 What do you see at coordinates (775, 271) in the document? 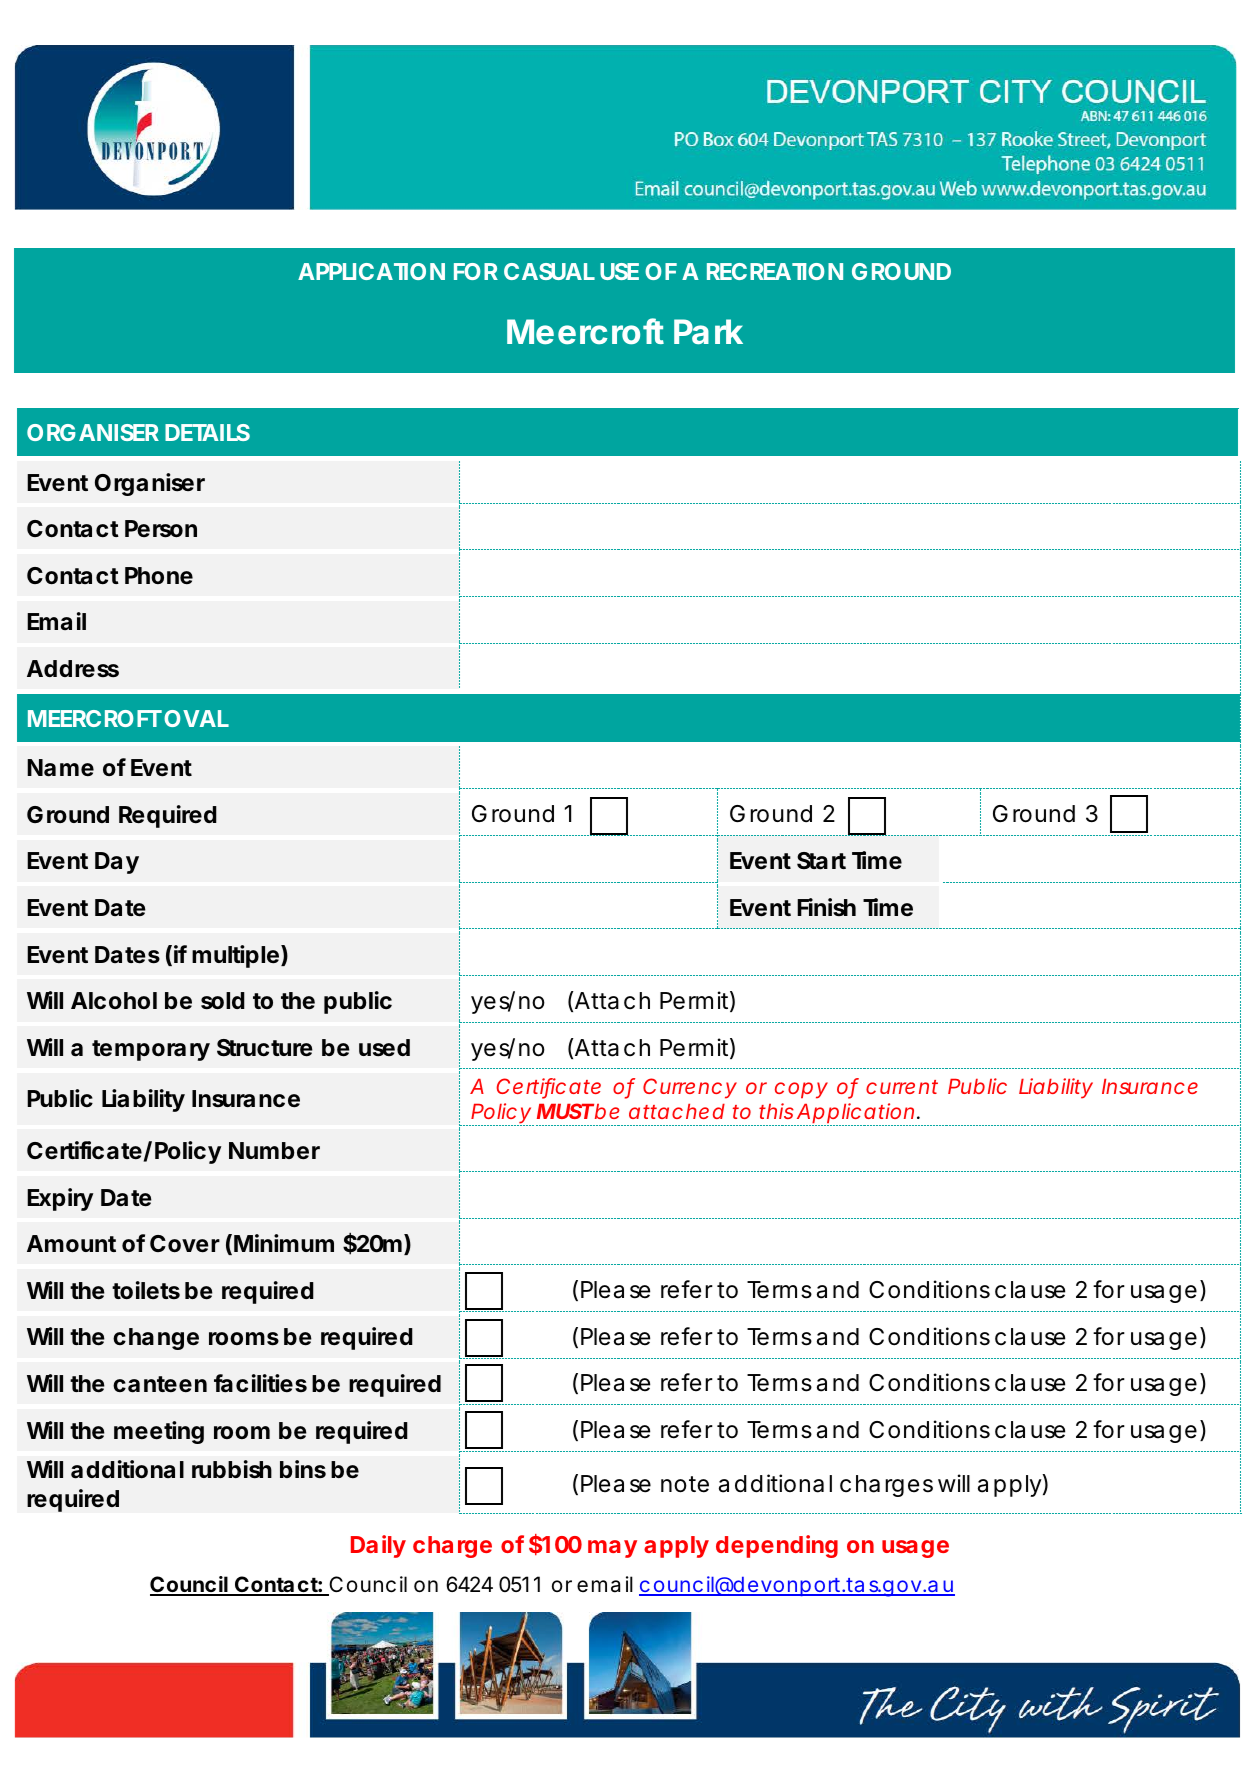
I see `RECREATION` at bounding box center [775, 271].
